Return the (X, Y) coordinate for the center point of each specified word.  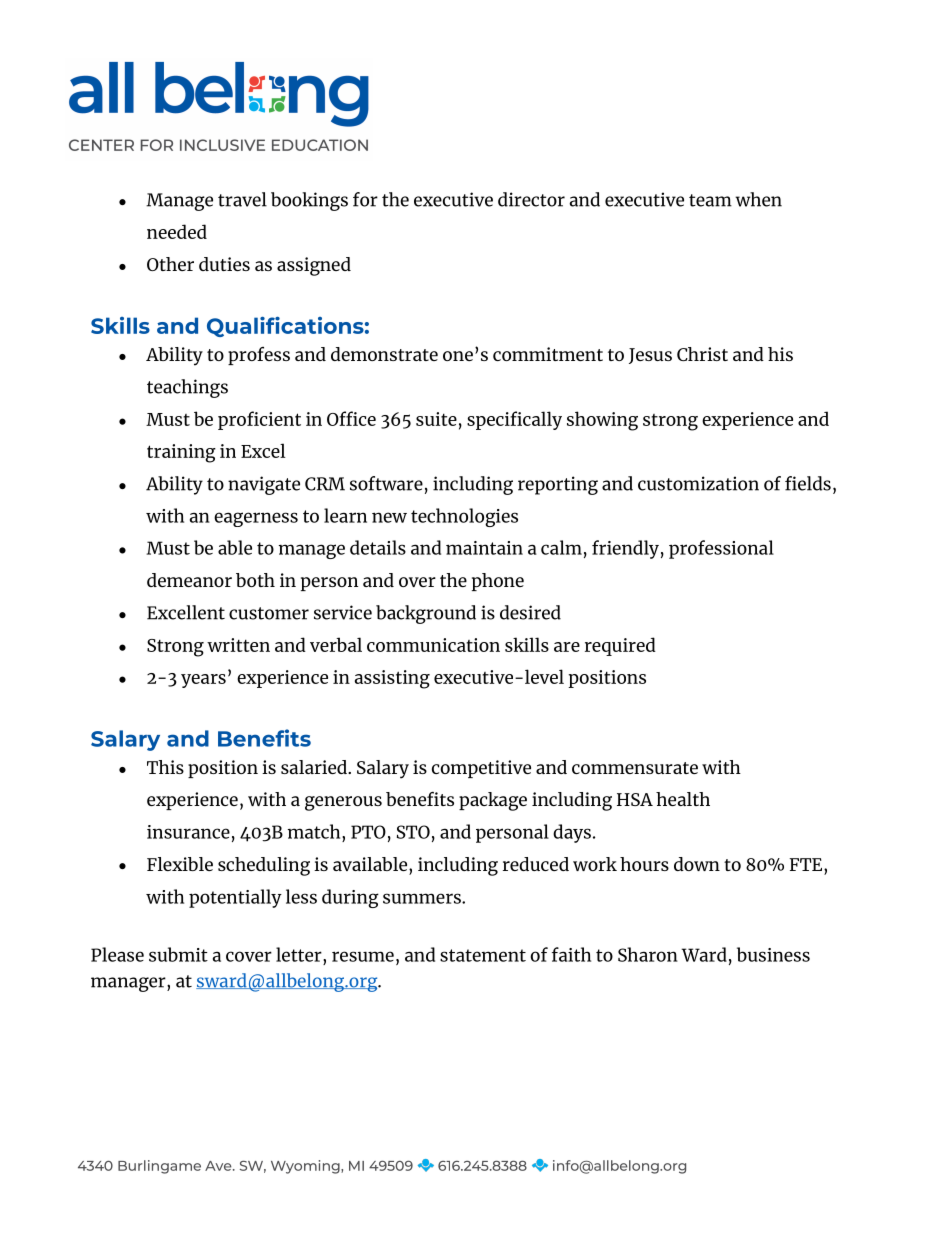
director (531, 199)
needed (177, 231)
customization (698, 483)
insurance (188, 832)
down (697, 864)
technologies (464, 517)
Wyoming (306, 1167)
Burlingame (159, 1167)
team (710, 200)
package (493, 801)
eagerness (256, 519)
